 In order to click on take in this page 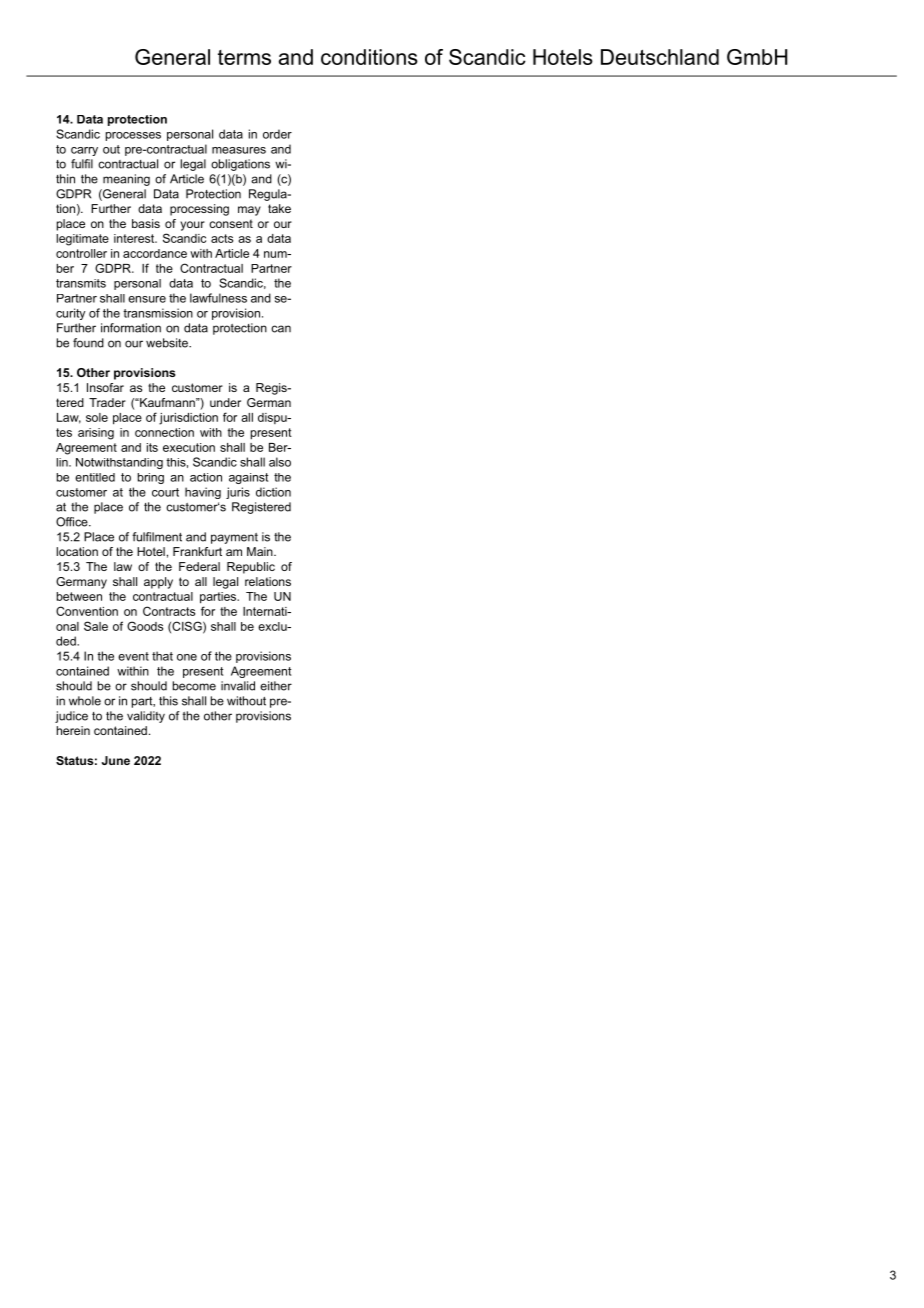, I will do `click(279, 208)`.
